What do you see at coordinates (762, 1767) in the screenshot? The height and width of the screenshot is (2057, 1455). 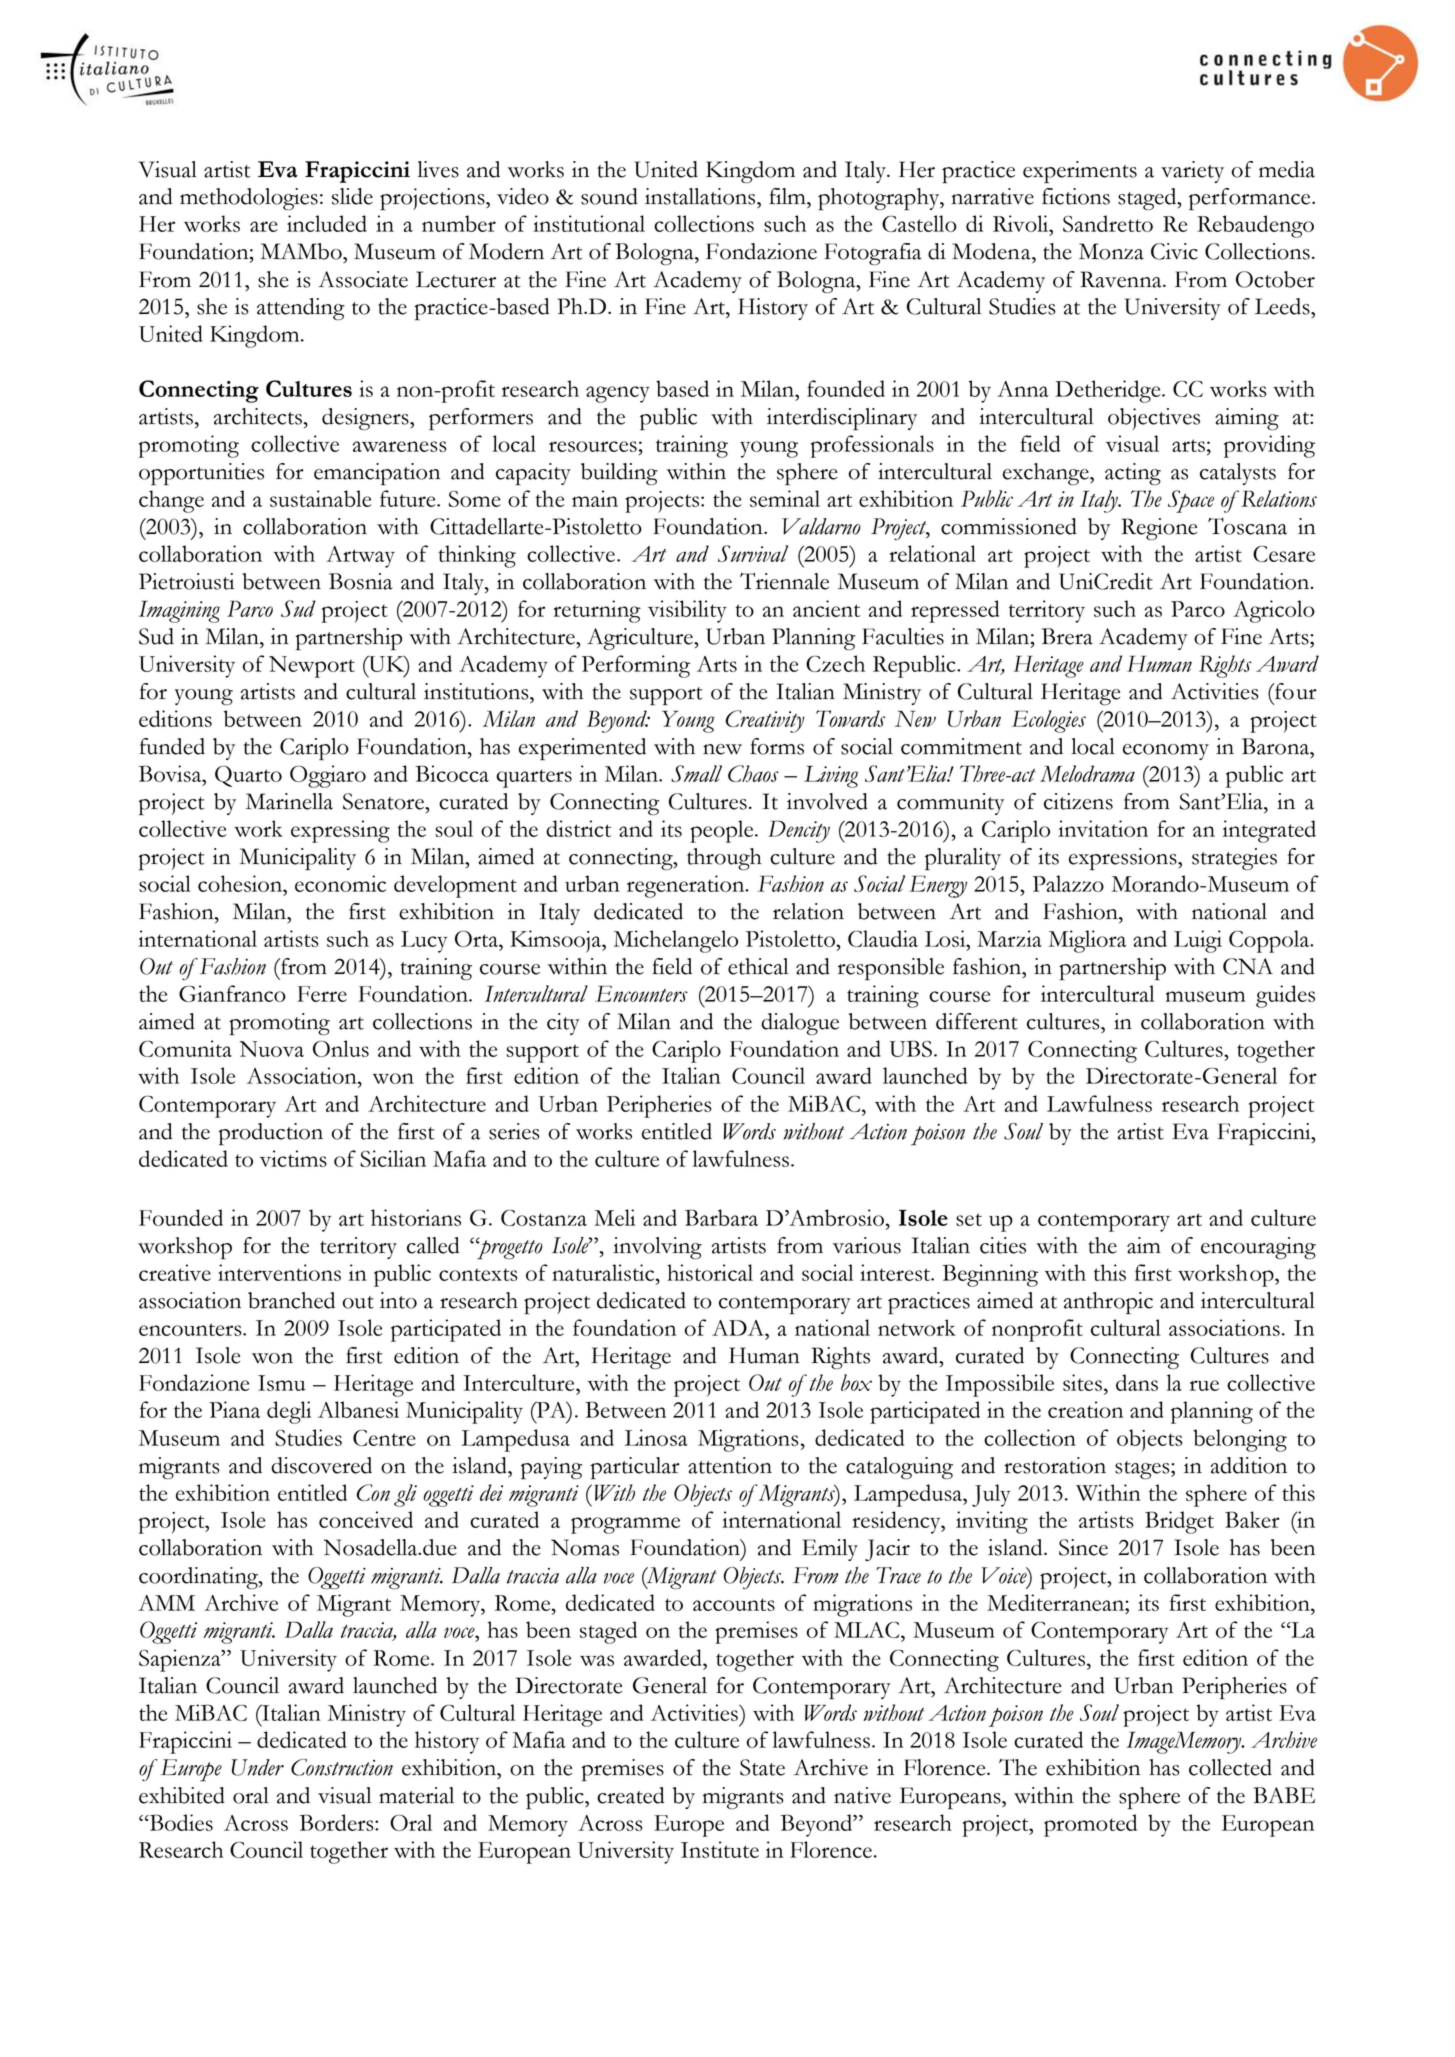 I see `State` at bounding box center [762, 1767].
